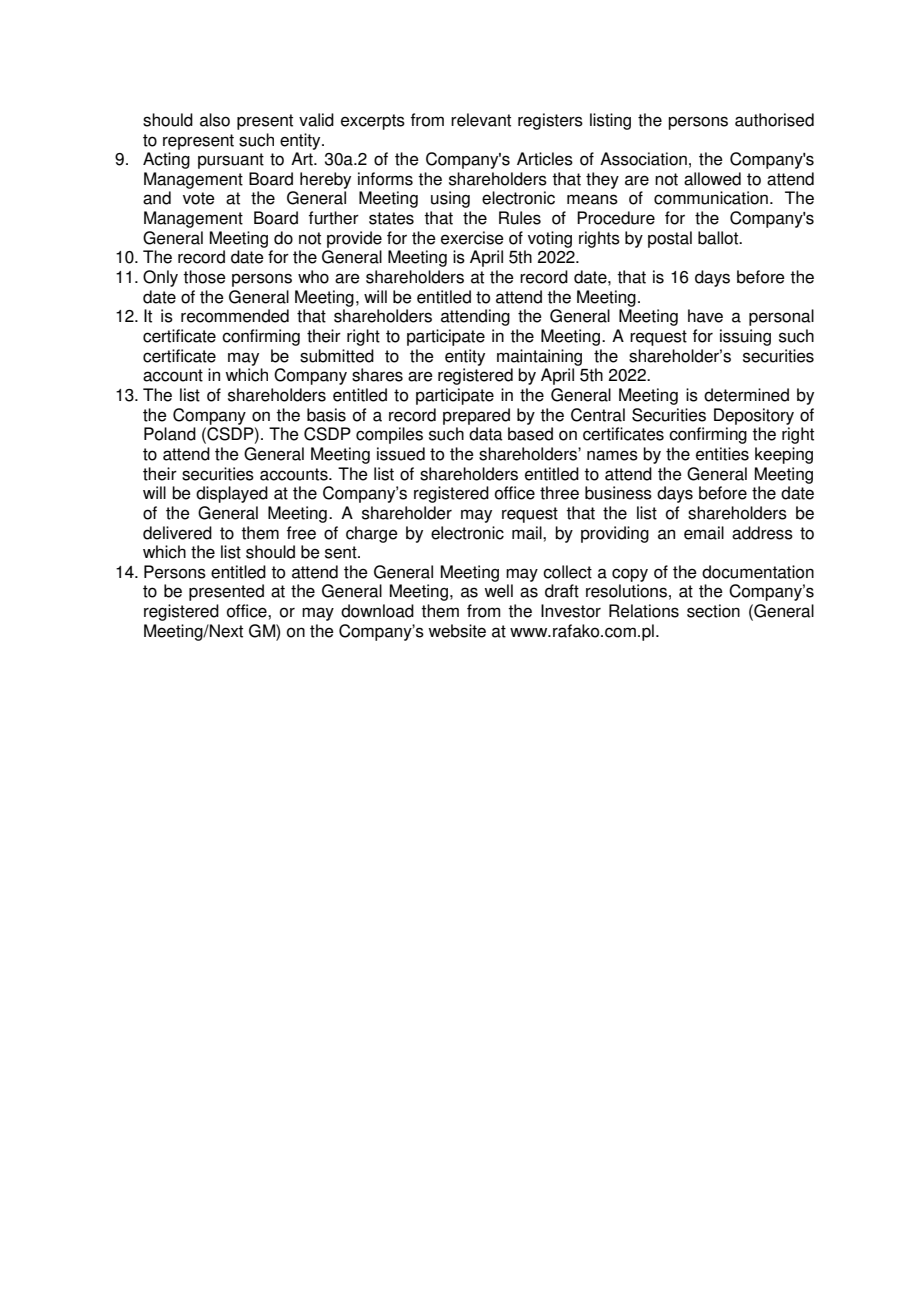 This page has width=924, height=1308. What do you see at coordinates (235, 316) in the page?
I see `recommended` at bounding box center [235, 316].
